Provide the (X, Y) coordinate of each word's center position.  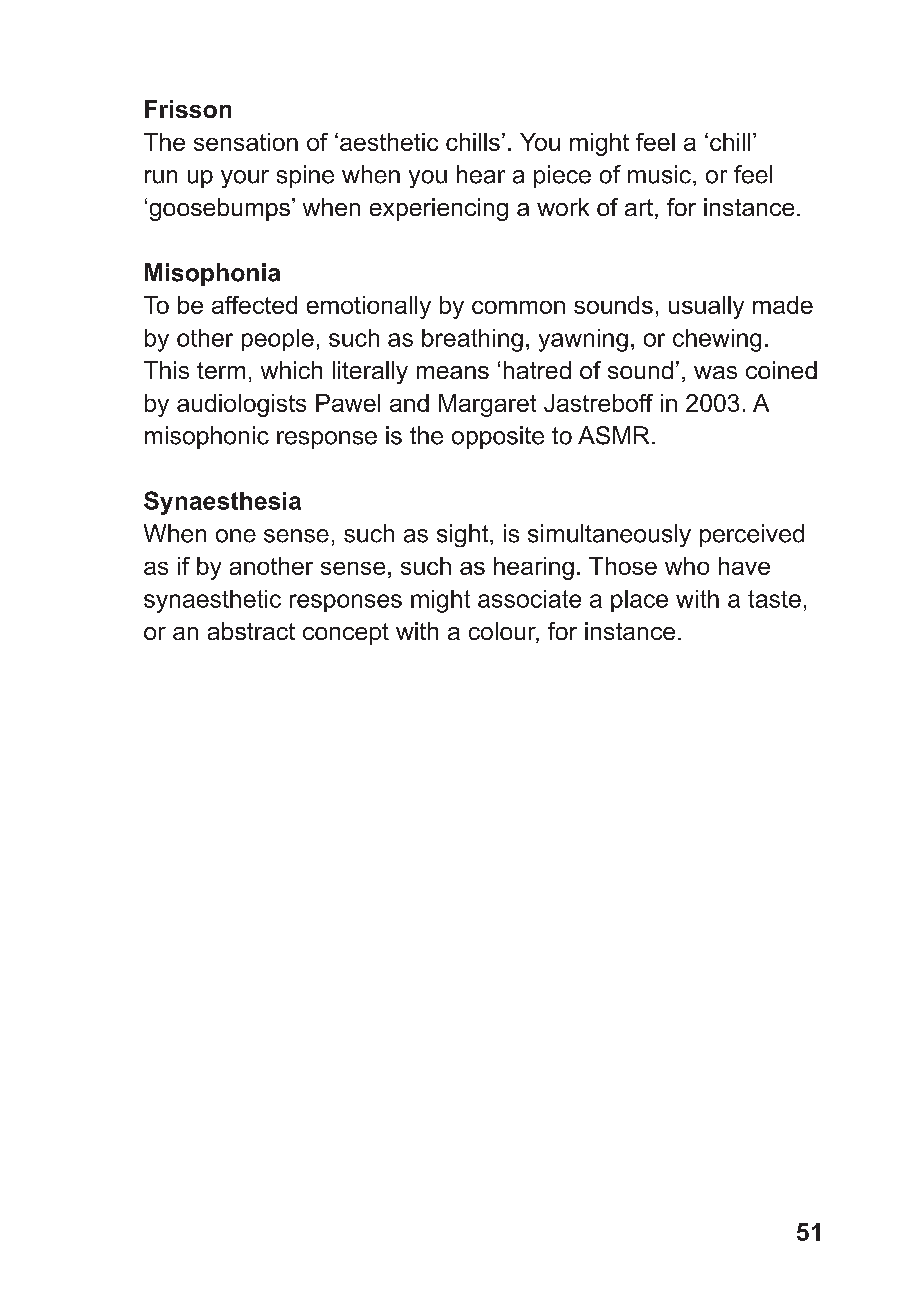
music (661, 174)
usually (706, 307)
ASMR (613, 435)
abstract (251, 631)
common (518, 307)
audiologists (241, 405)
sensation (246, 142)
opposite (498, 437)
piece (562, 176)
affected (254, 305)
